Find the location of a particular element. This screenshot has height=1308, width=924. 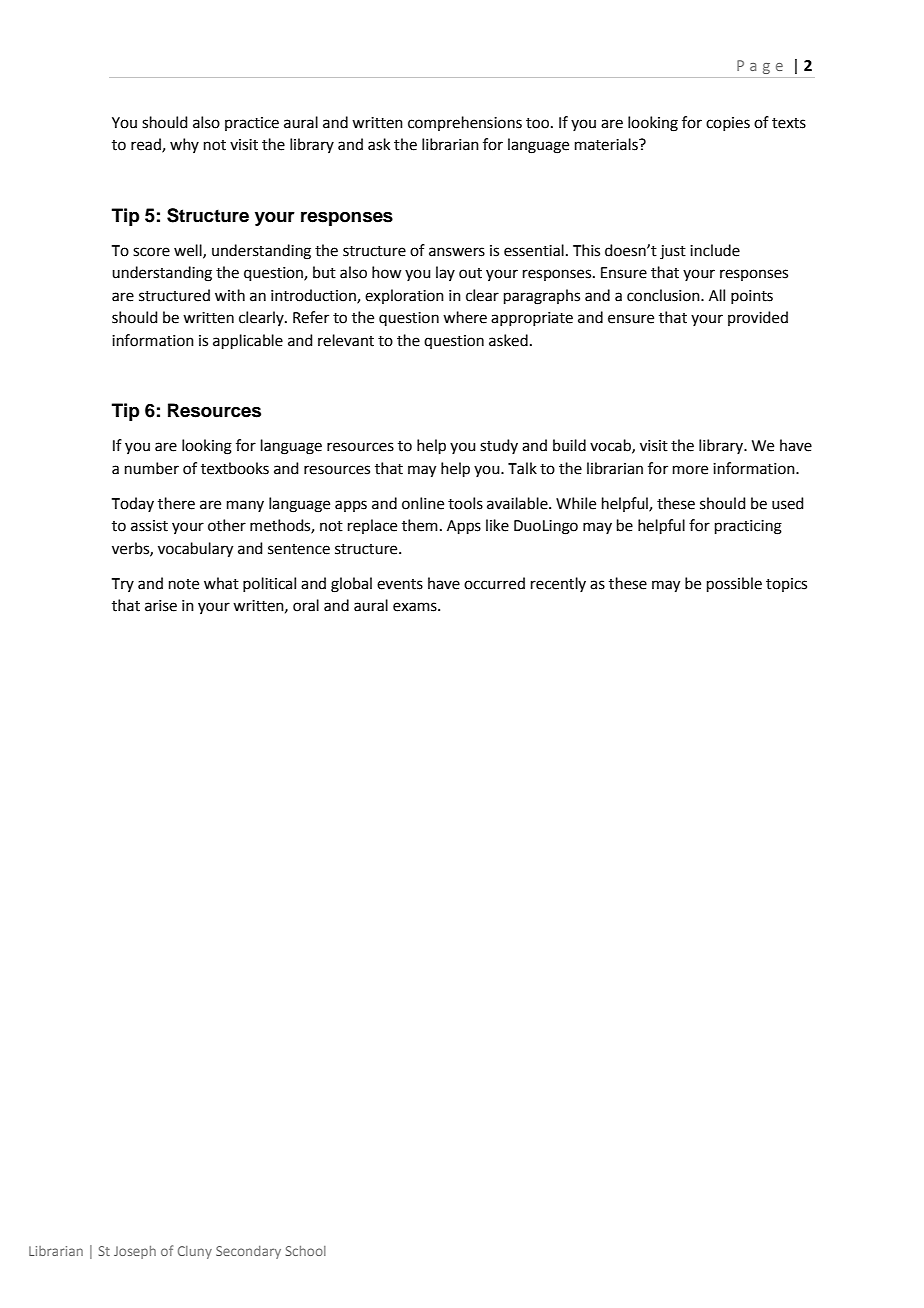

Cluny is located at coordinates (195, 1252).
